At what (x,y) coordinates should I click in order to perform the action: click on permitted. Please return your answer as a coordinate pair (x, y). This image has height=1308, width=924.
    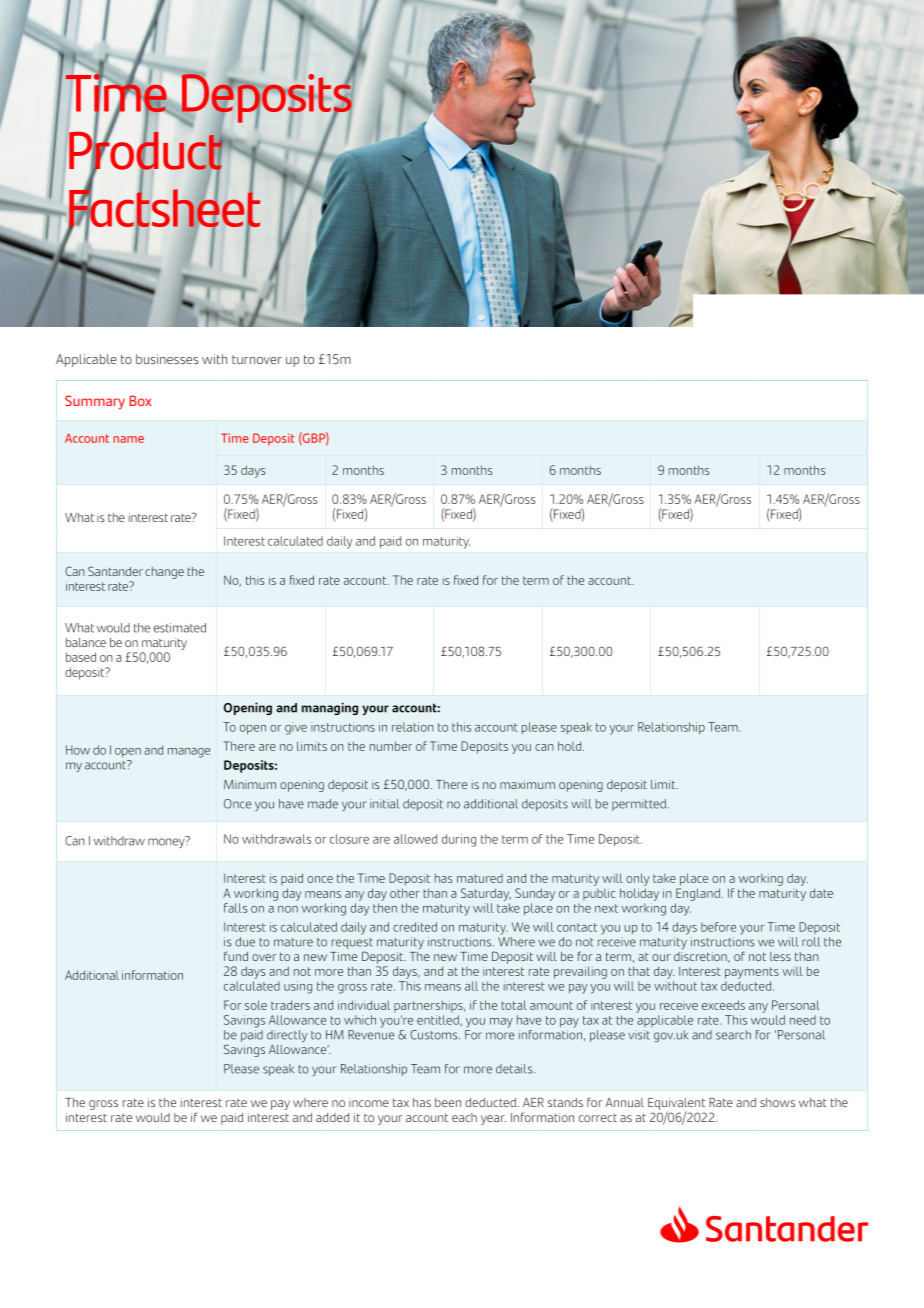
    Looking at the image, I should click on (639, 805).
